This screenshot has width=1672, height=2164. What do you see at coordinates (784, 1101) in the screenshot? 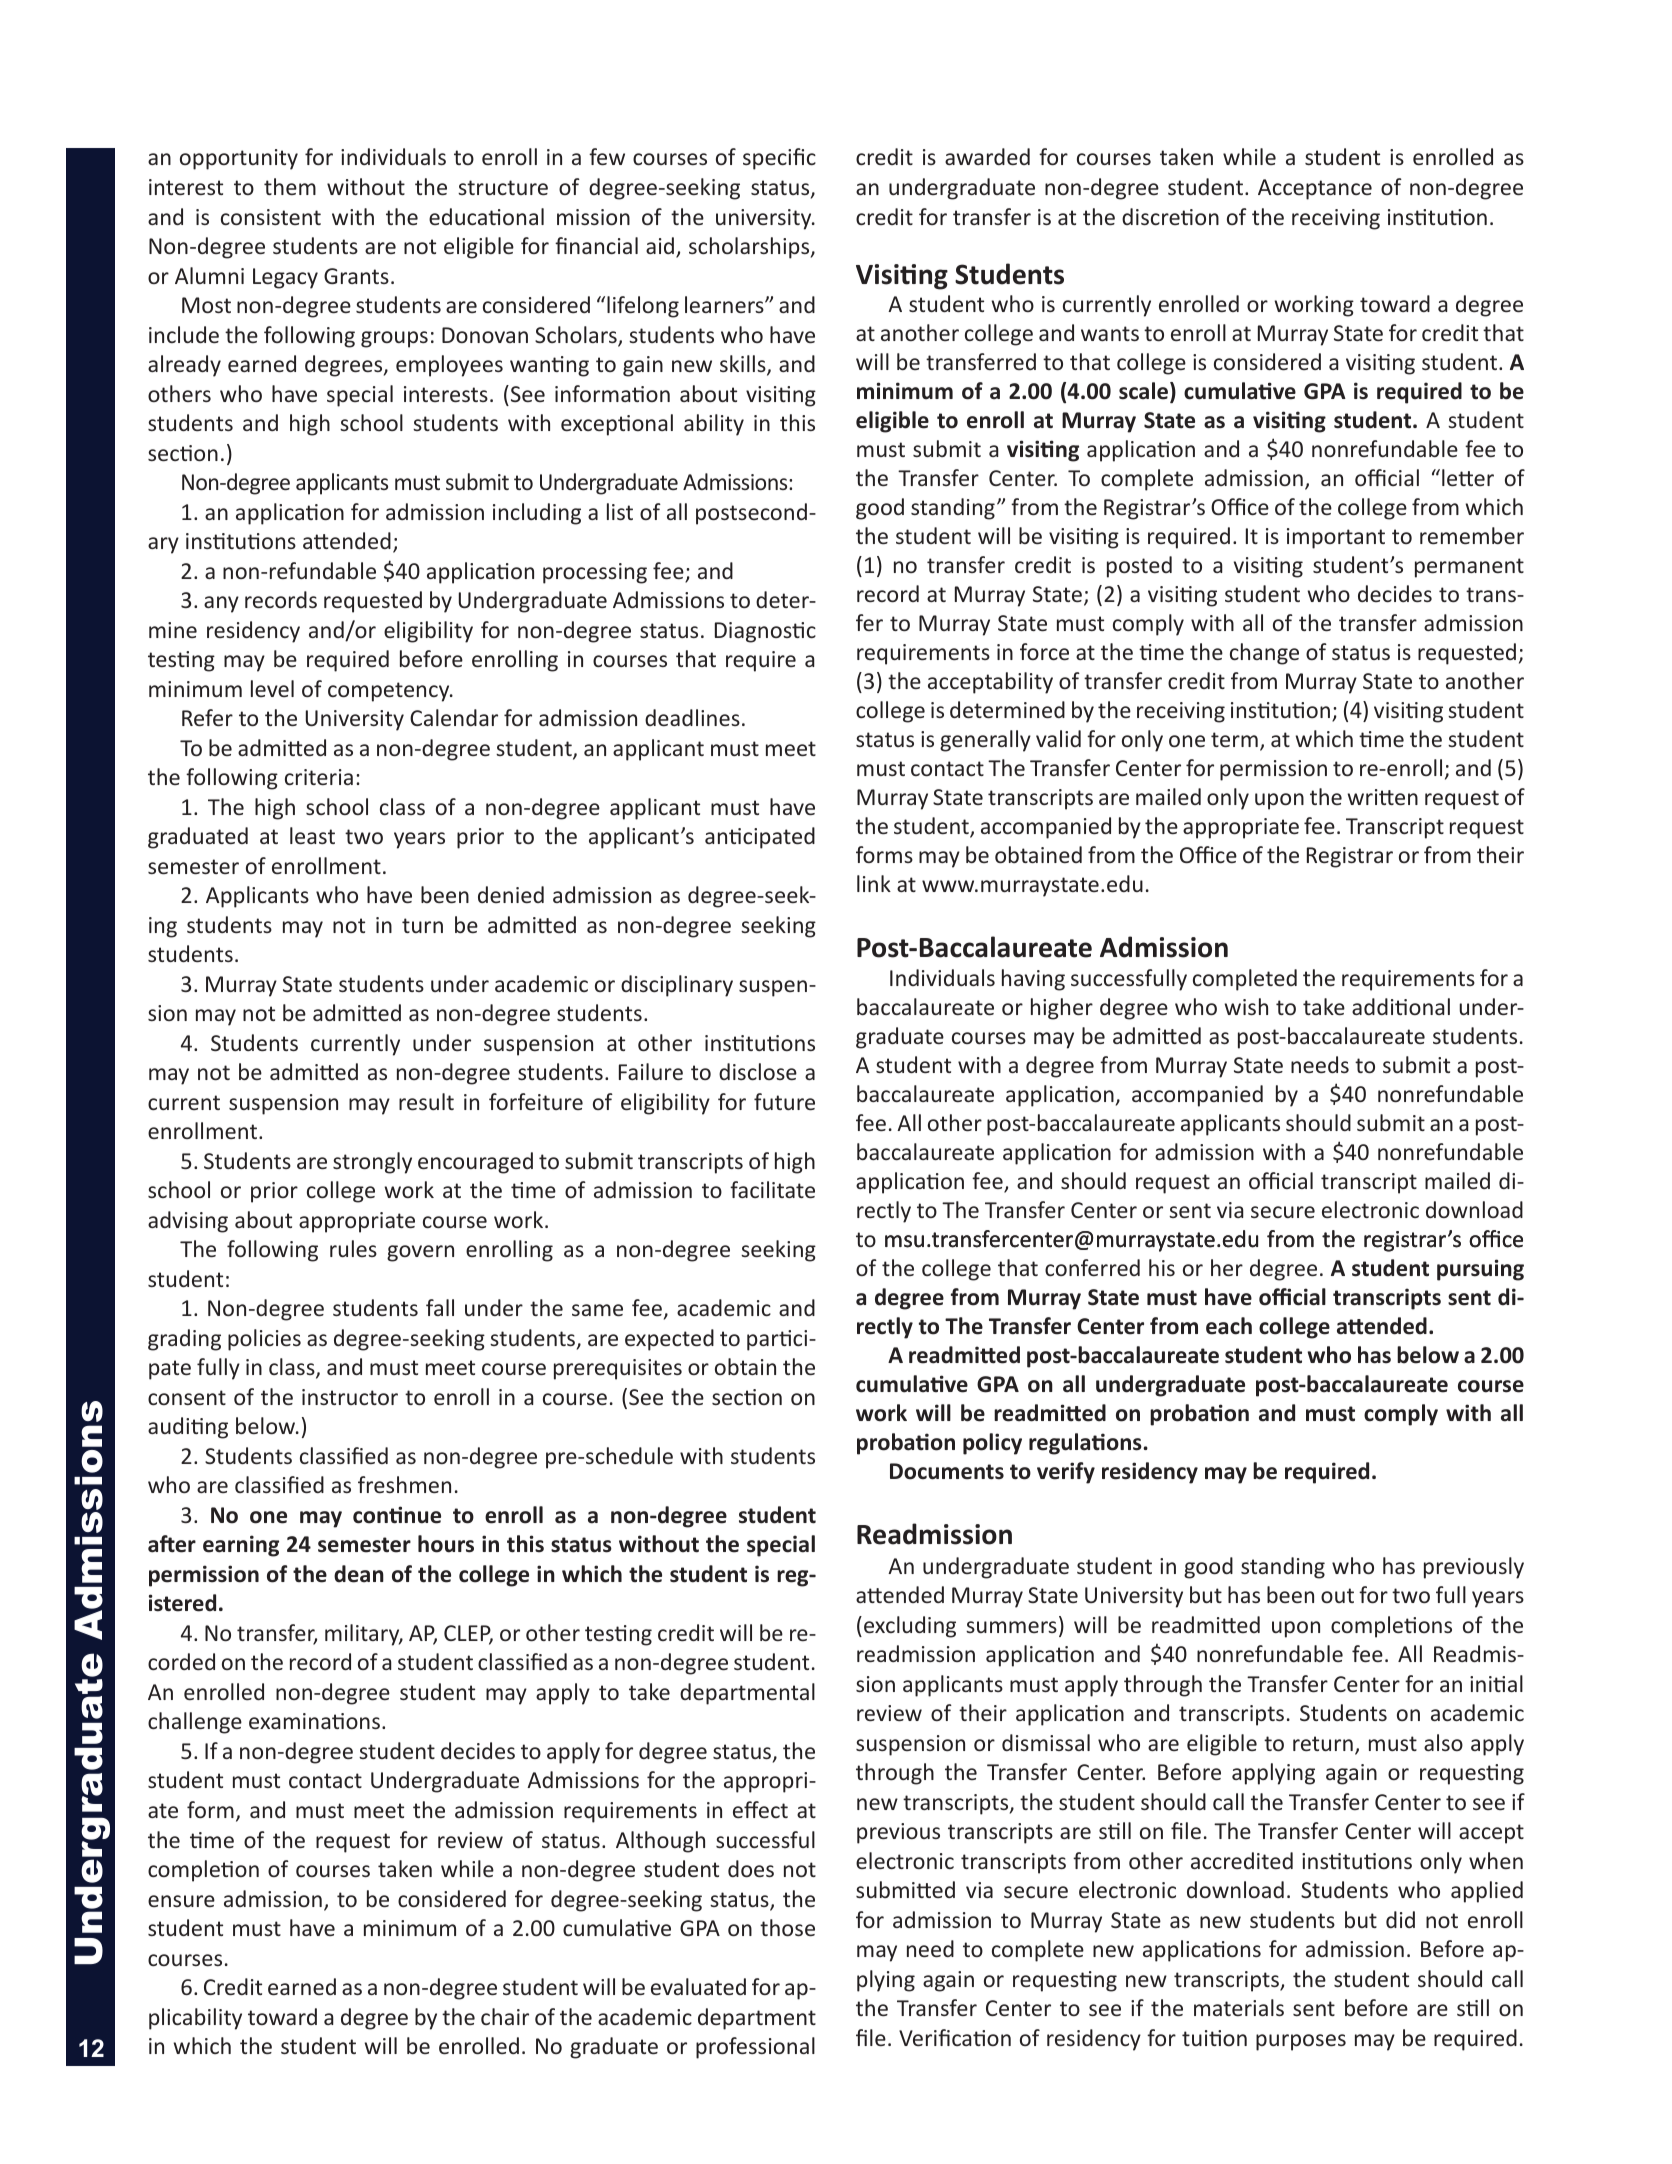
I see `future` at bounding box center [784, 1101].
